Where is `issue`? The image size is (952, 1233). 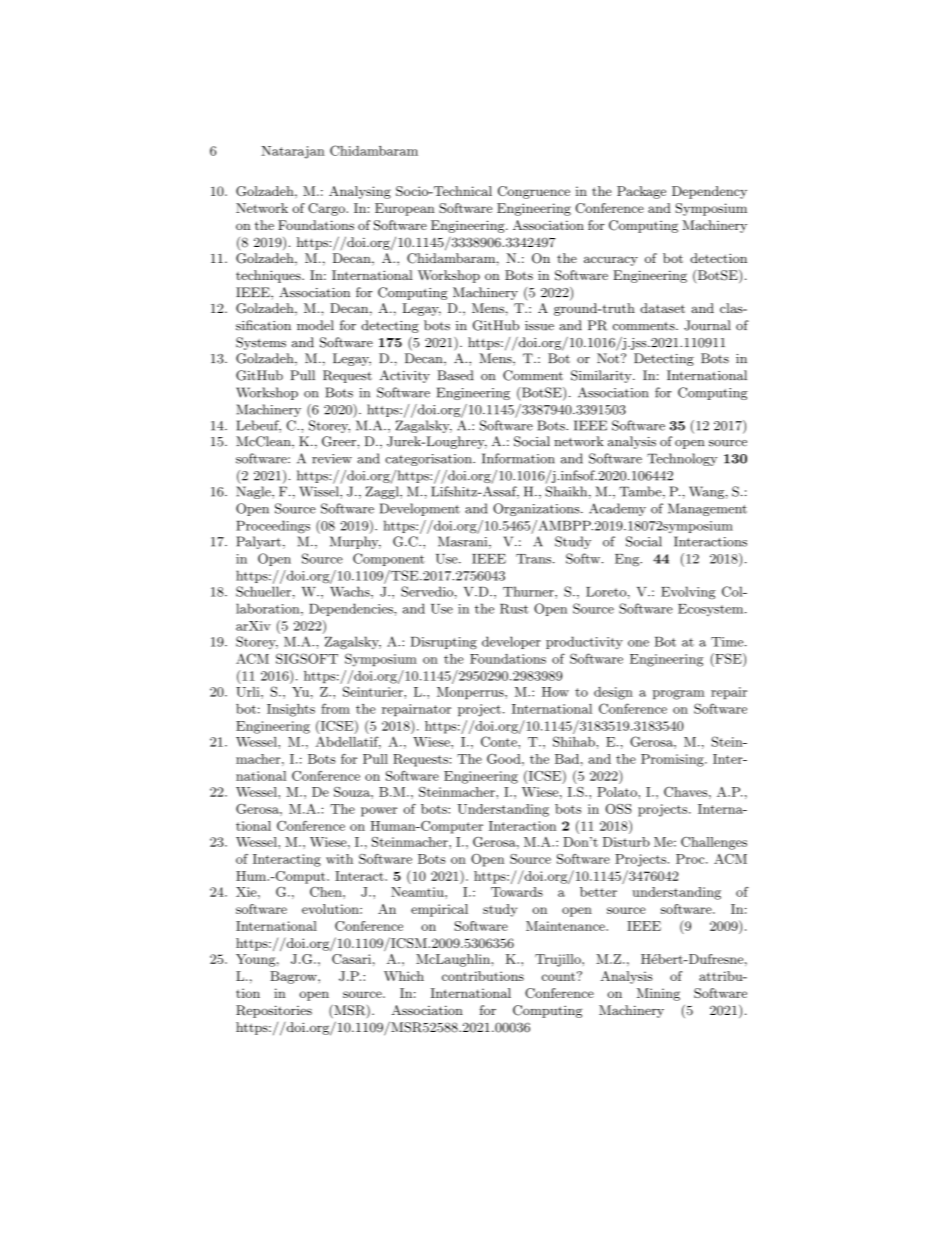
issue is located at coordinates (539, 326).
